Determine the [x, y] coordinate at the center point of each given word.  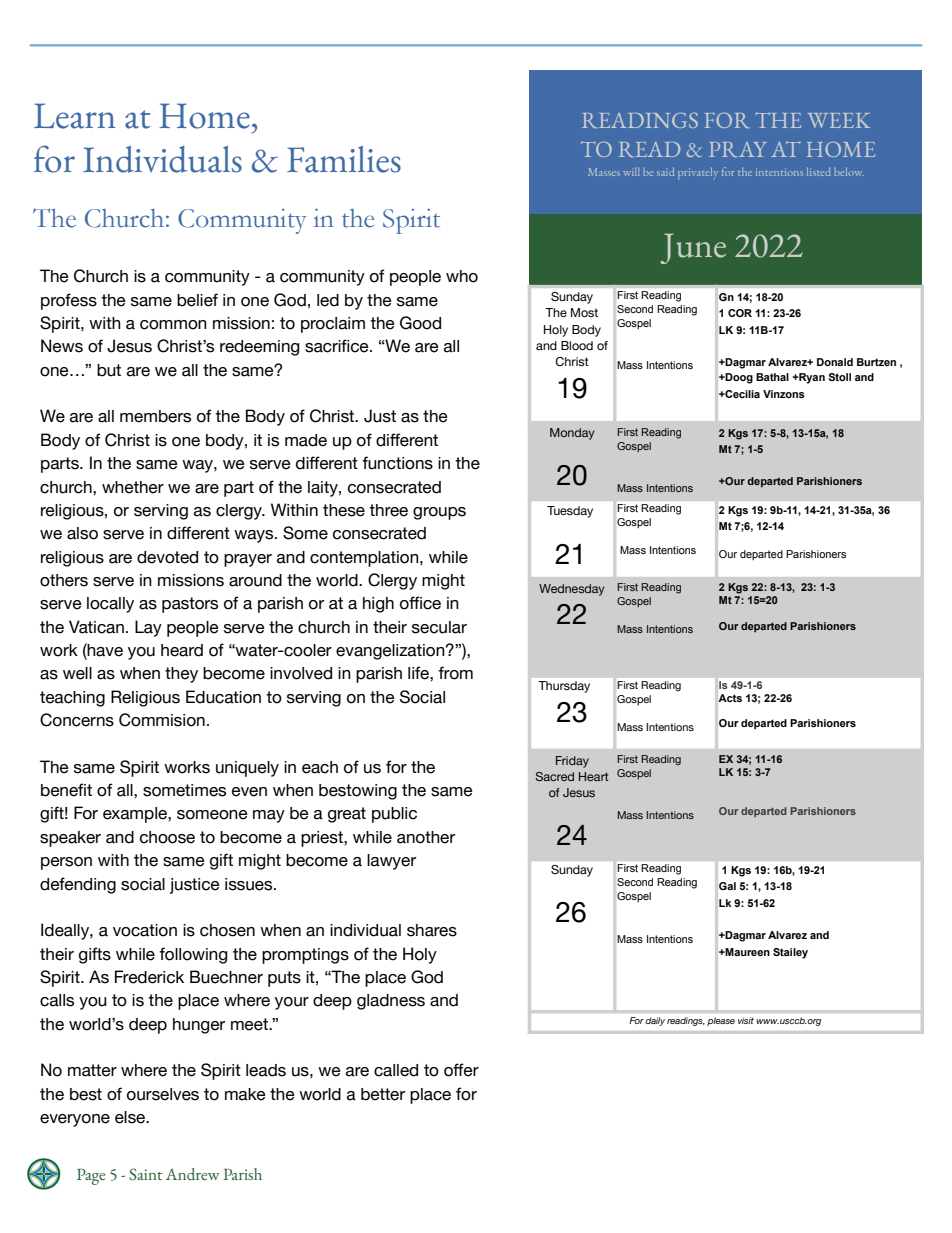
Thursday [564, 687]
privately [698, 173]
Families [344, 159]
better [383, 1094]
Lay [148, 628]
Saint [145, 1174]
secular [439, 627]
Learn [75, 116]
